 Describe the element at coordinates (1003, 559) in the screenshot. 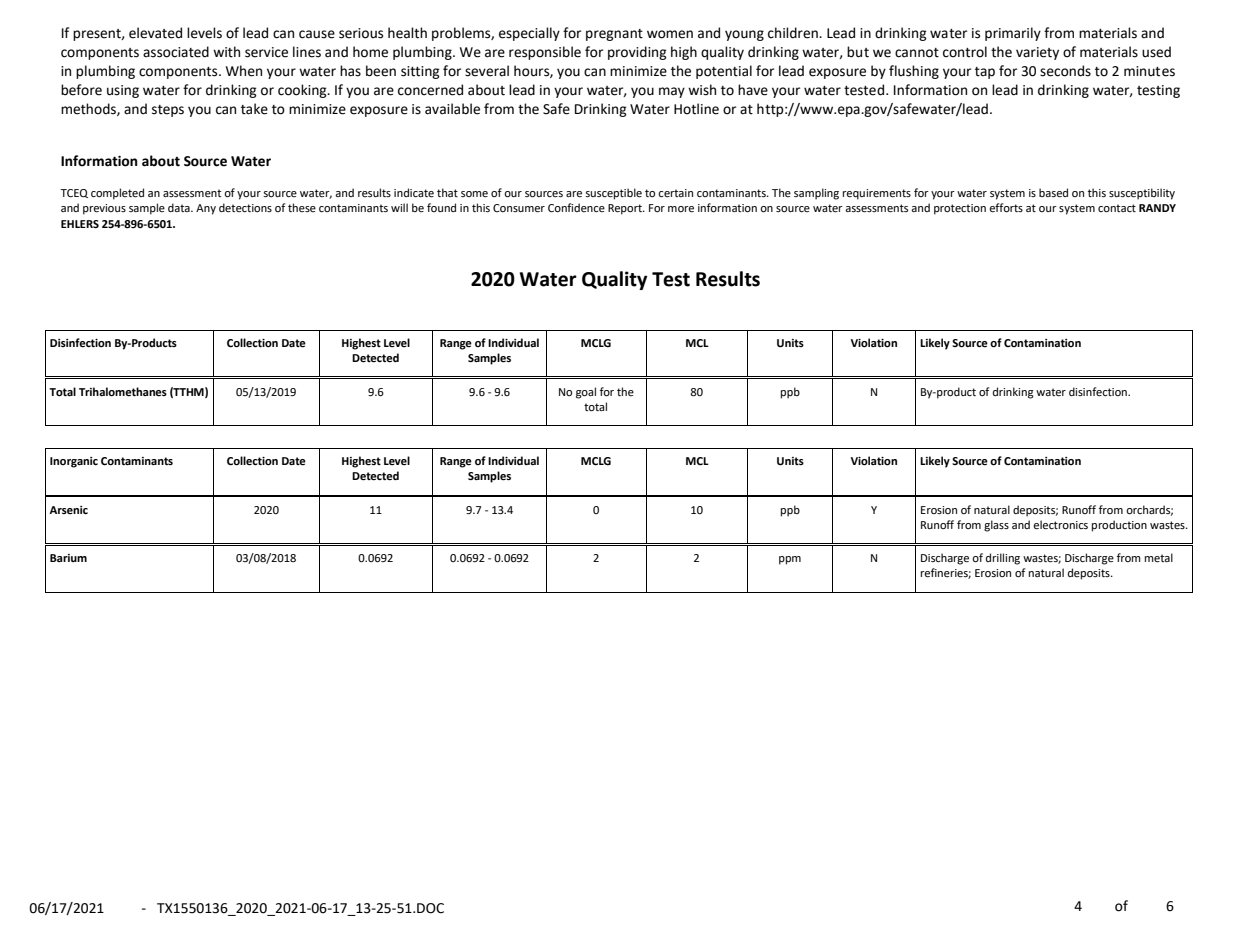

I see `drilling` at that location.
